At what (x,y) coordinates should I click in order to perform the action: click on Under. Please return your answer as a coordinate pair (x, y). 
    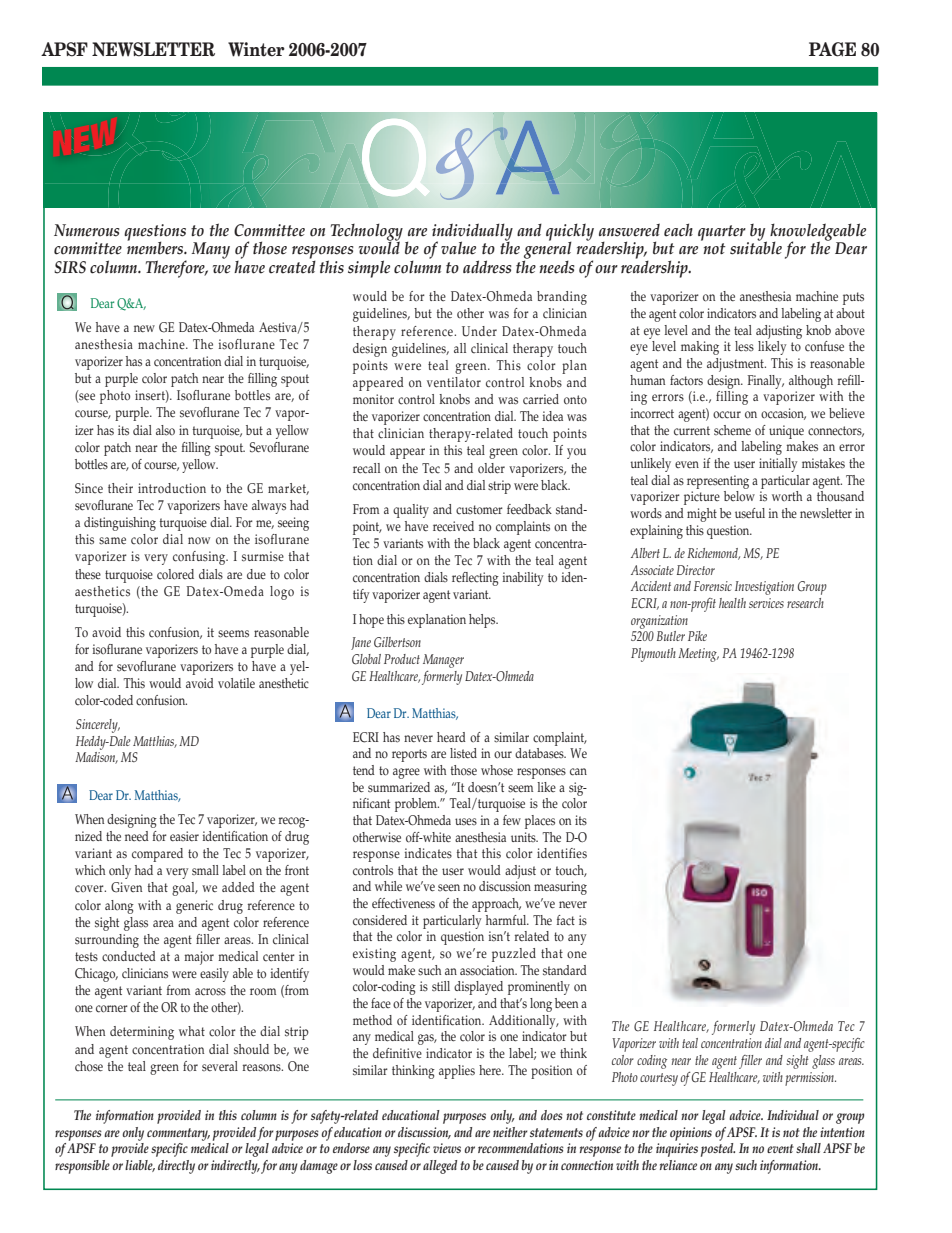
    Looking at the image, I should click on (479, 331).
